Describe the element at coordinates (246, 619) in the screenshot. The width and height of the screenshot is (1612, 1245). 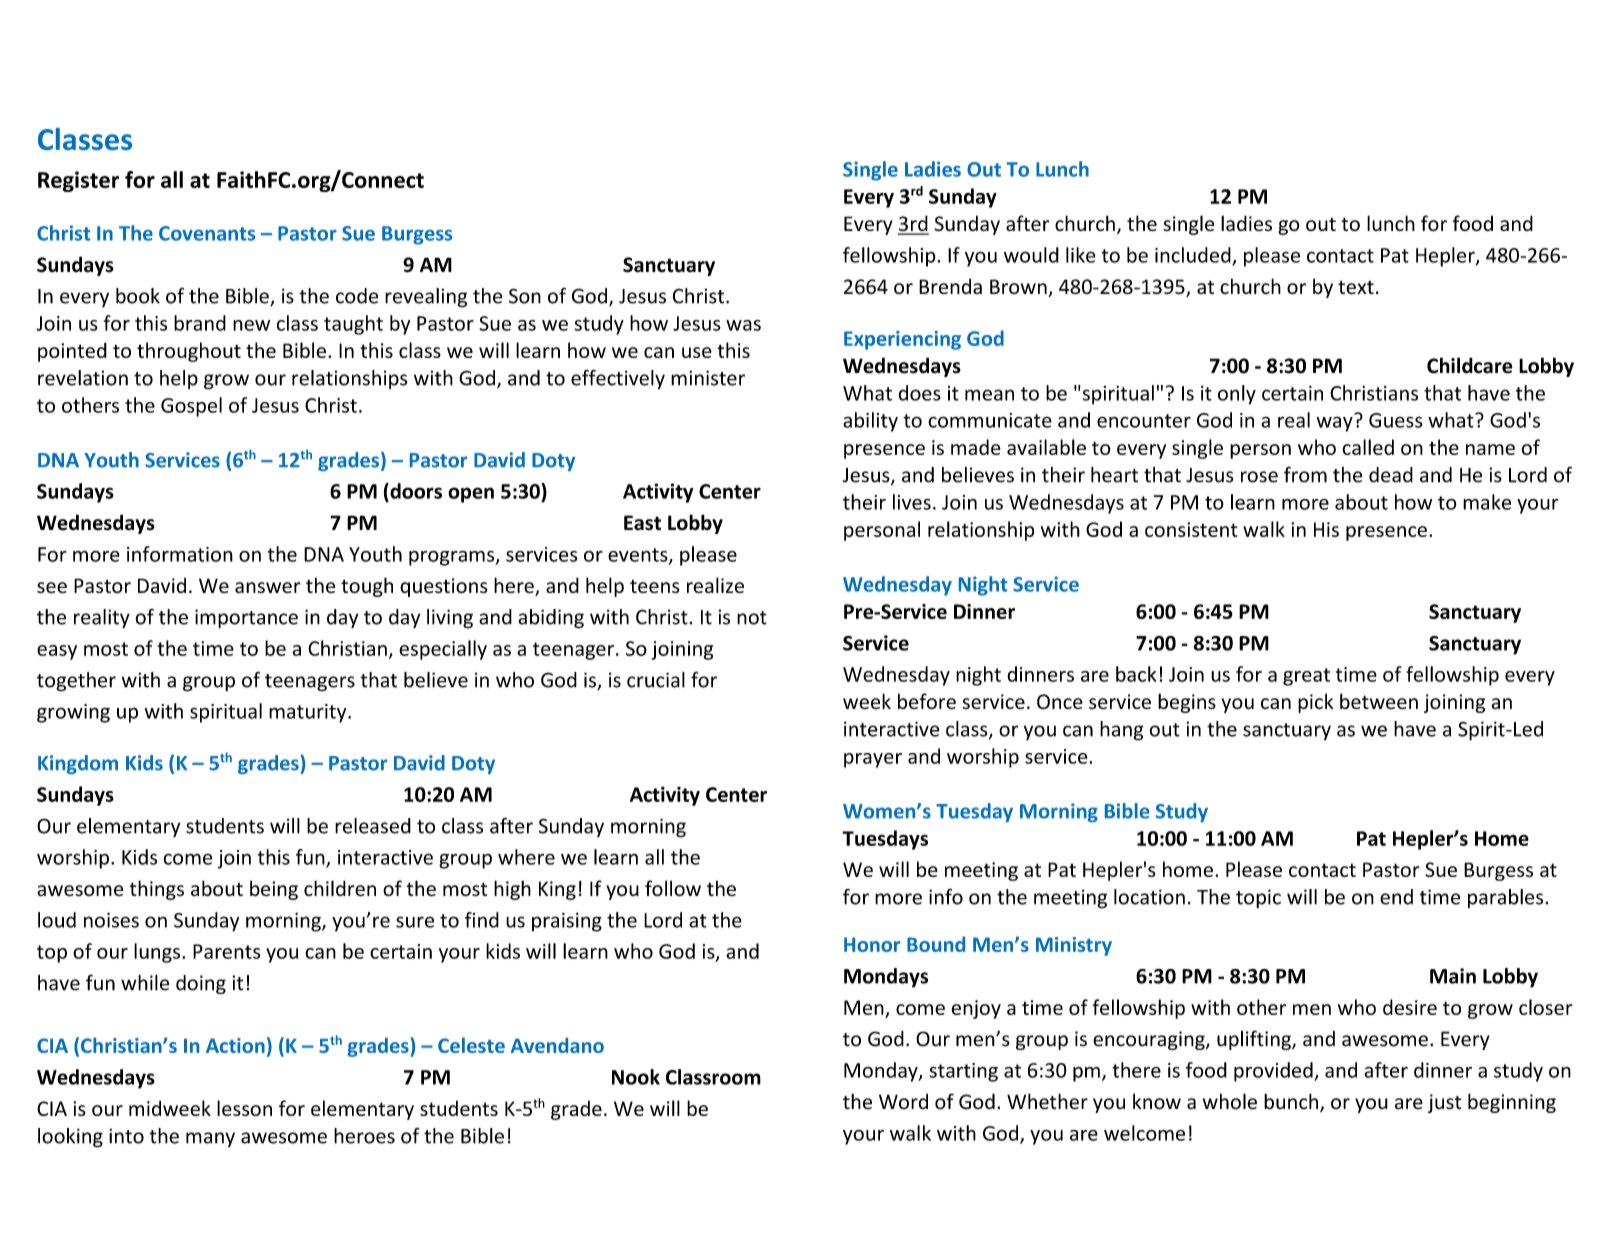
I see `importance` at that location.
